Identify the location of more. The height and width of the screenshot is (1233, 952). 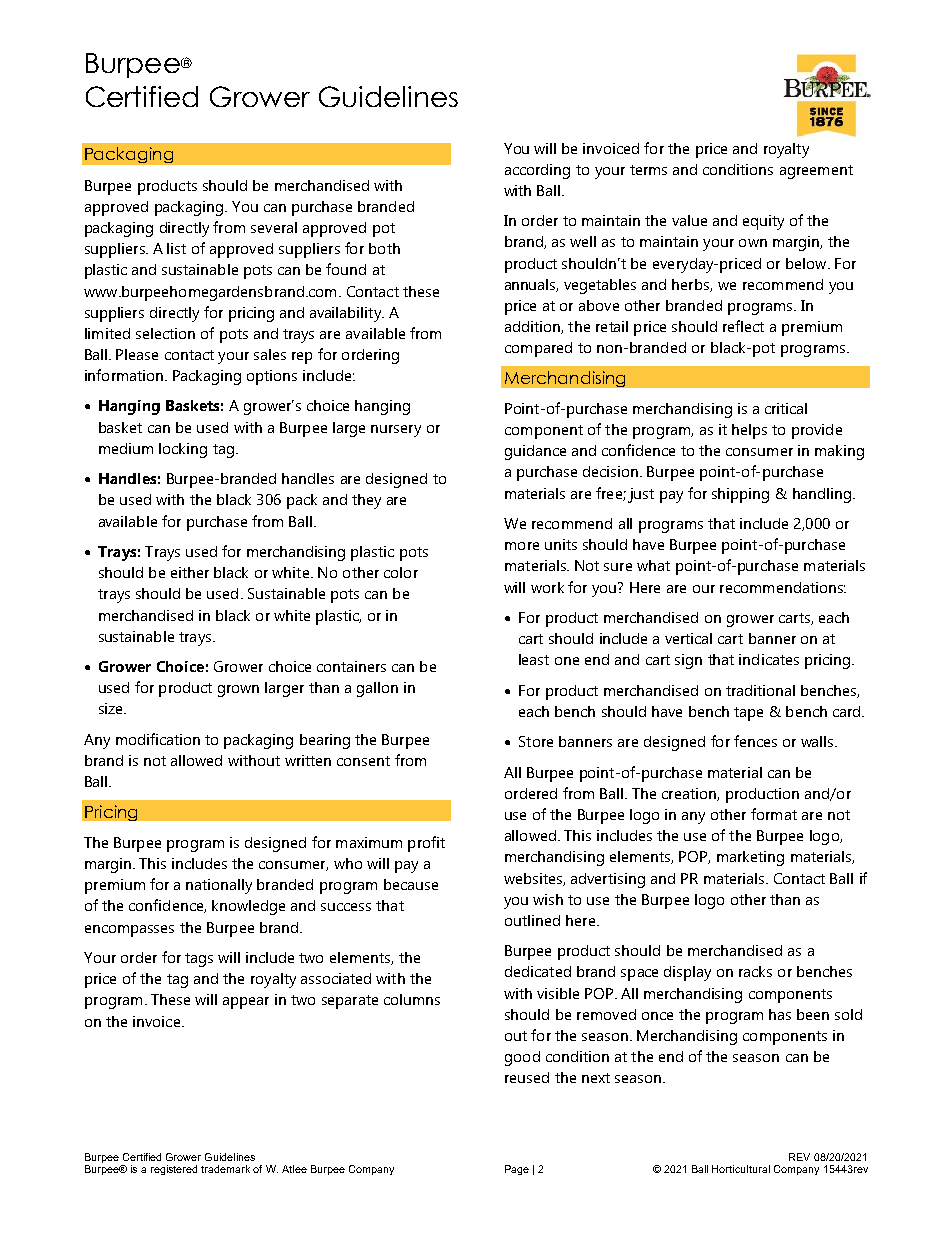
(522, 546).
